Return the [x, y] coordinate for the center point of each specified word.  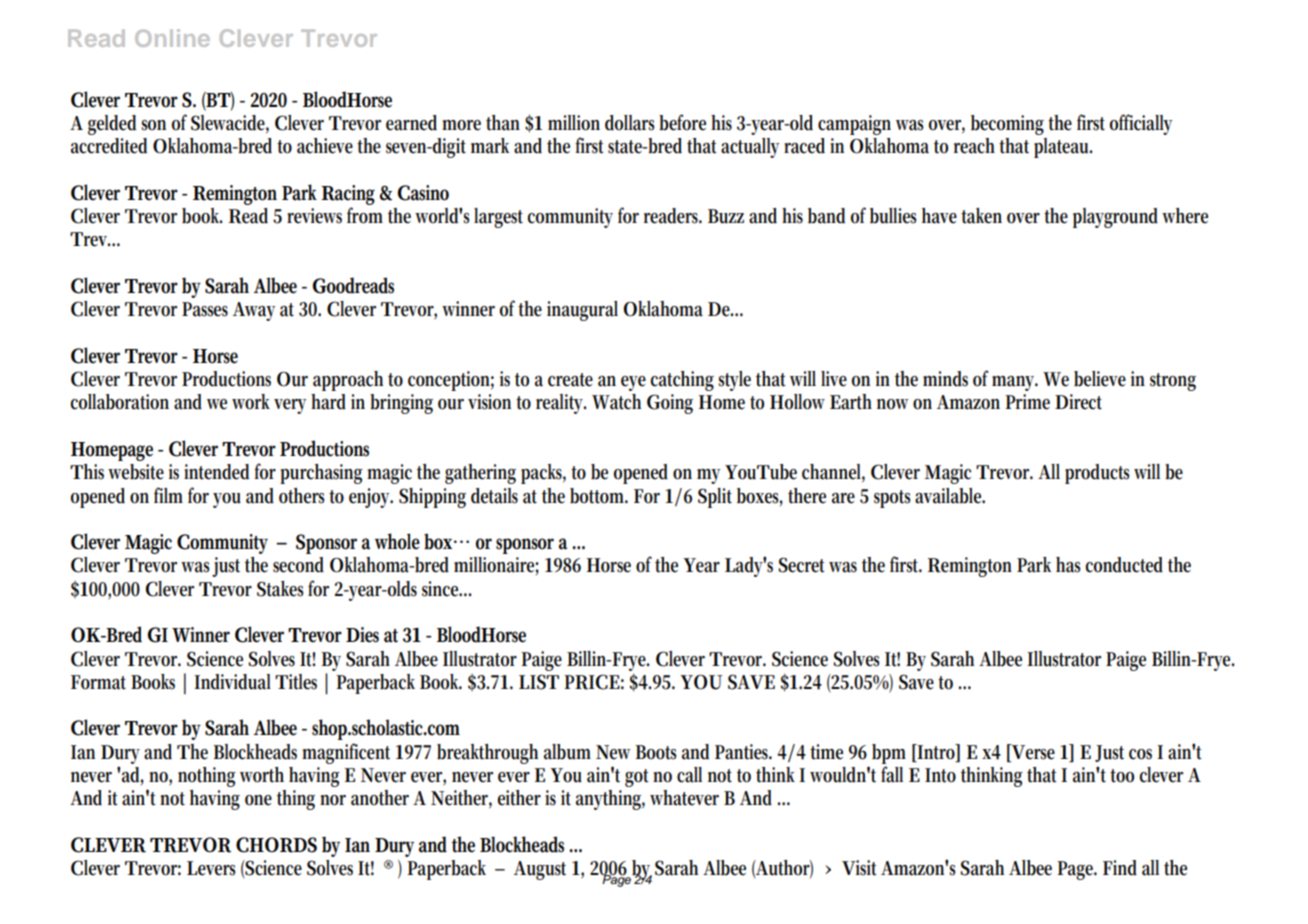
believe [1100, 379]
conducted [1124, 565]
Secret [801, 565]
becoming [1007, 125]
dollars [629, 123]
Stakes [280, 589]
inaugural [582, 311]
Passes [205, 309]
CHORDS [276, 845]
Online [172, 38]
